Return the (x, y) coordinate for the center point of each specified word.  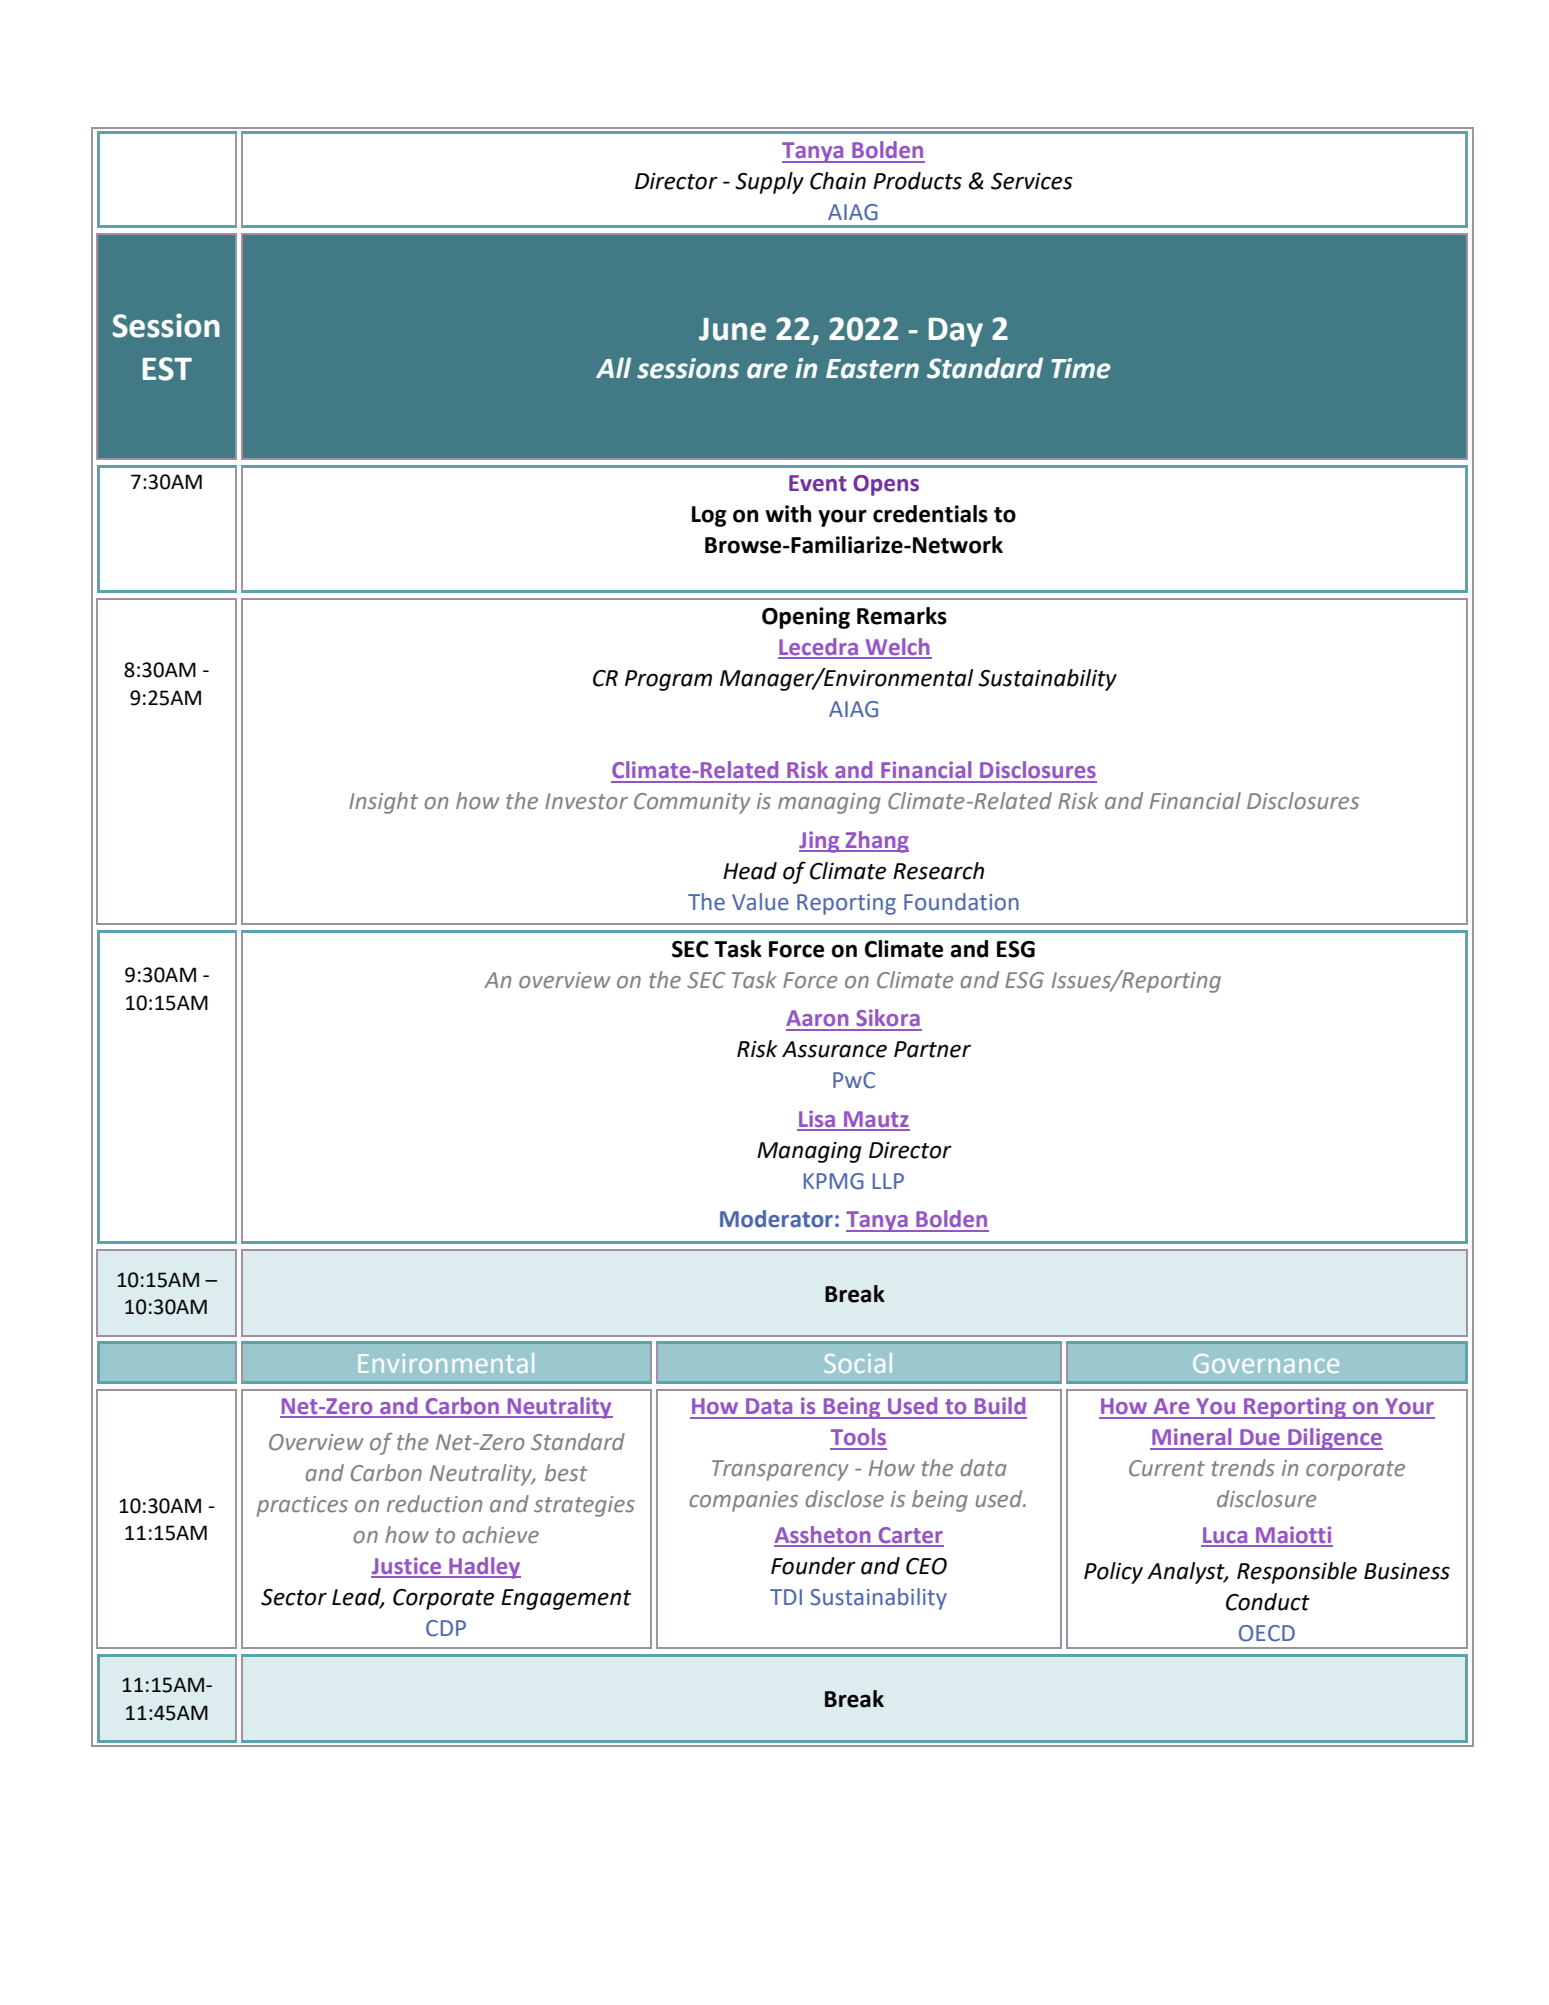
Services (1032, 181)
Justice (407, 1567)
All (613, 367)
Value (760, 902)
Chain (838, 181)
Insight (383, 803)
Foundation (961, 902)
